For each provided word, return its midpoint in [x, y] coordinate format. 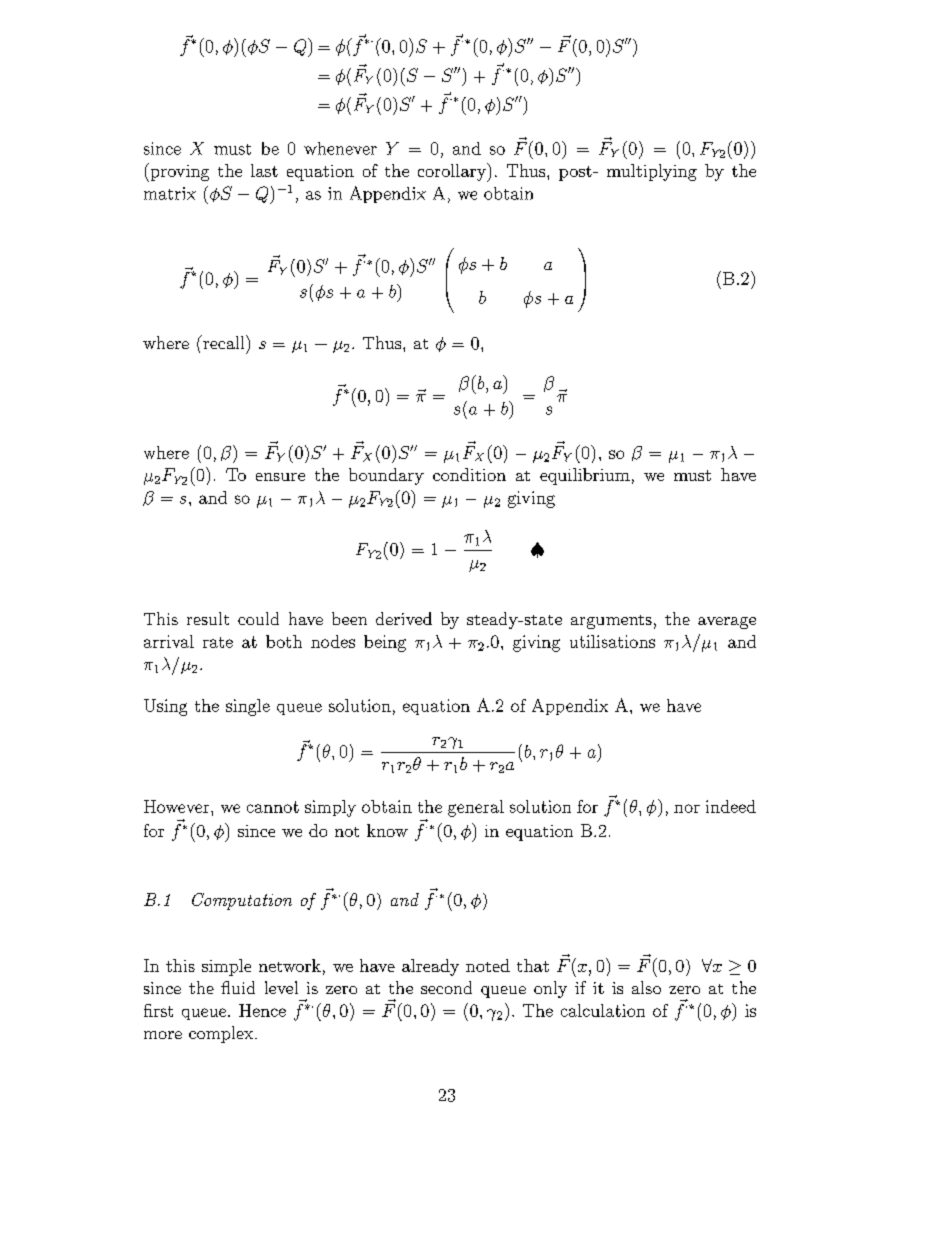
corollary [453, 172]
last [264, 170]
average [727, 623]
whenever [340, 148]
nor [687, 808]
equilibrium [585, 476]
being [385, 643]
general [476, 808]
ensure [280, 477]
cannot [273, 807]
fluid [238, 987]
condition [469, 474]
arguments [611, 622]
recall [224, 342]
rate [218, 642]
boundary [386, 476]
